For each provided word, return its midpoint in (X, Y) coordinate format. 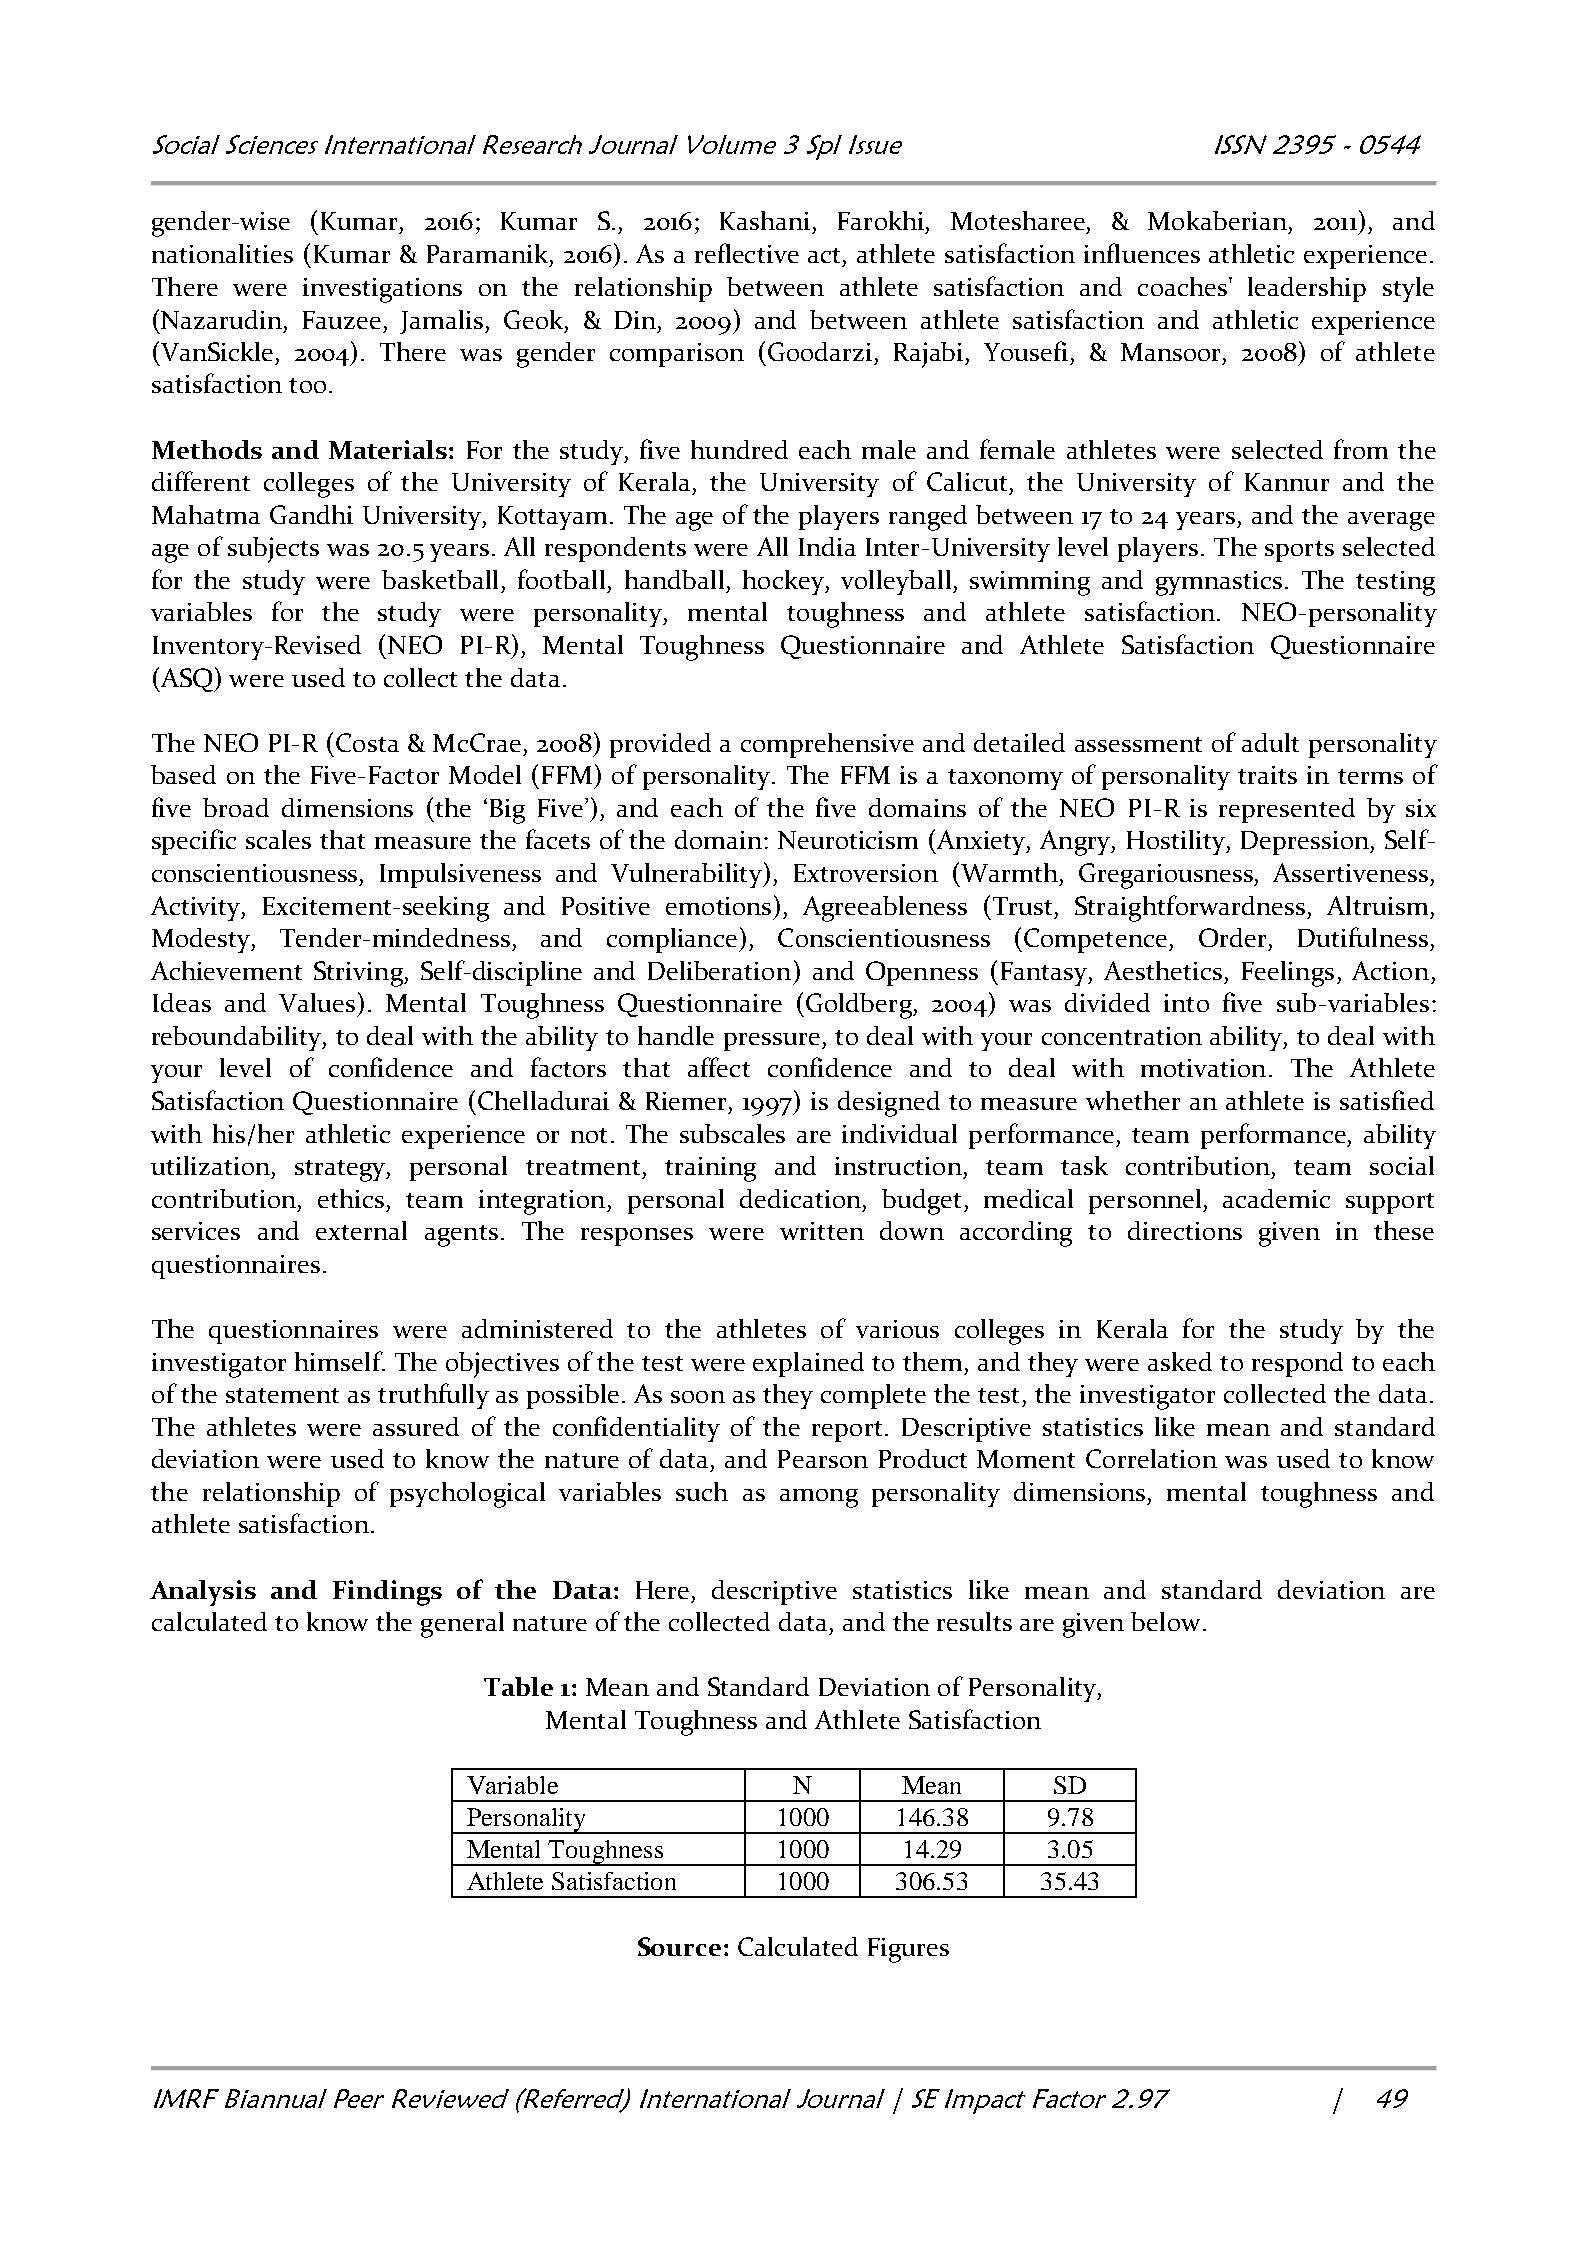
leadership (1307, 289)
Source (679, 1946)
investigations (382, 290)
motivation (1203, 1068)
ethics (351, 1198)
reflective (747, 253)
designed (889, 1104)
